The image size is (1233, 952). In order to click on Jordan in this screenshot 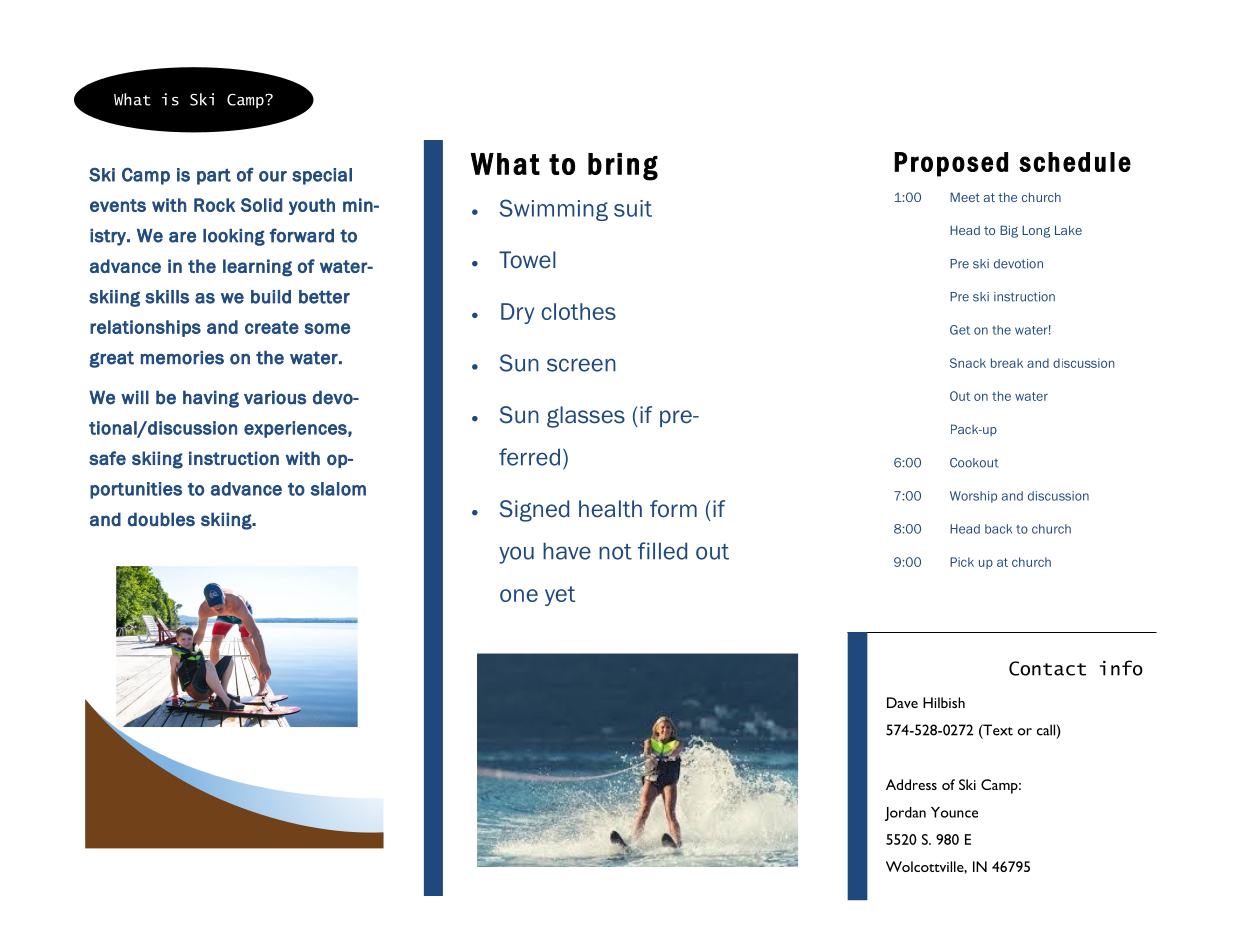, I will do `click(905, 814)`.
